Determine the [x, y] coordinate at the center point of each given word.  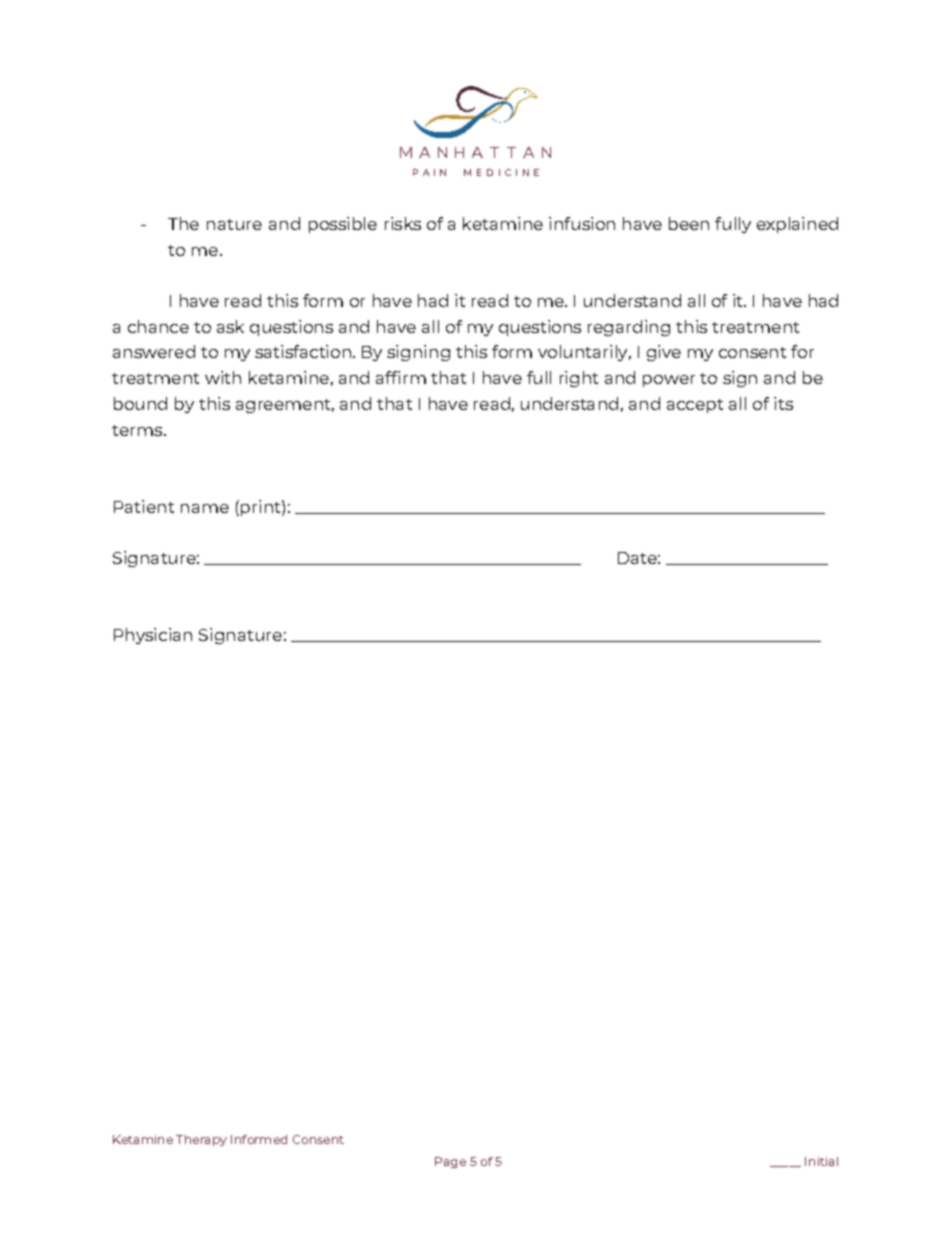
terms [138, 430]
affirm [401, 377]
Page [450, 1162]
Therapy [201, 1140]
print [262, 508]
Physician [153, 636]
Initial [821, 1161]
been [689, 223]
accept [695, 406]
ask [230, 326]
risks [403, 223]
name [205, 508]
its [783, 403]
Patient [144, 506]
